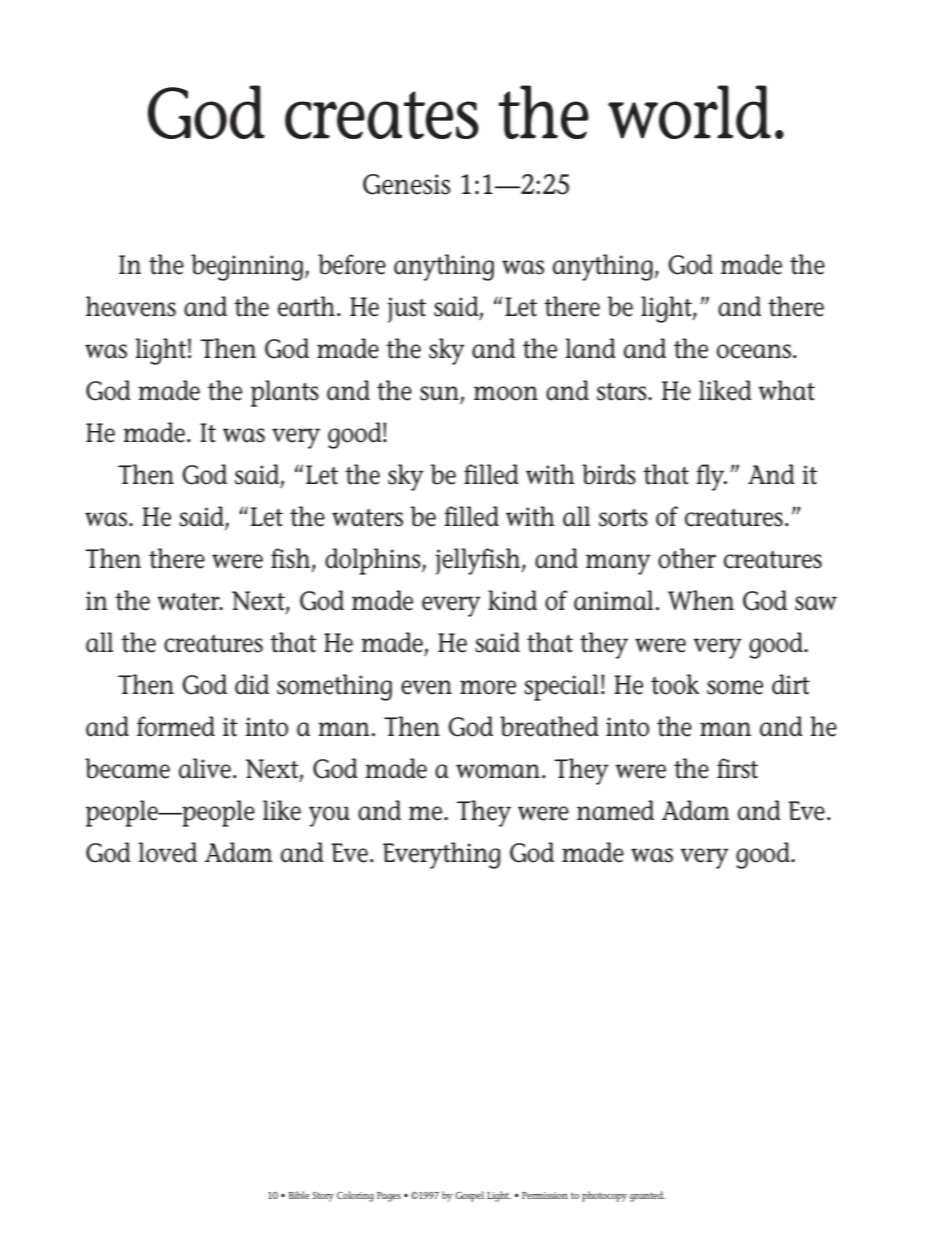 The height and width of the screenshot is (1233, 952). Describe the element at coordinates (506, 393) in the screenshot. I see `moon` at that location.
